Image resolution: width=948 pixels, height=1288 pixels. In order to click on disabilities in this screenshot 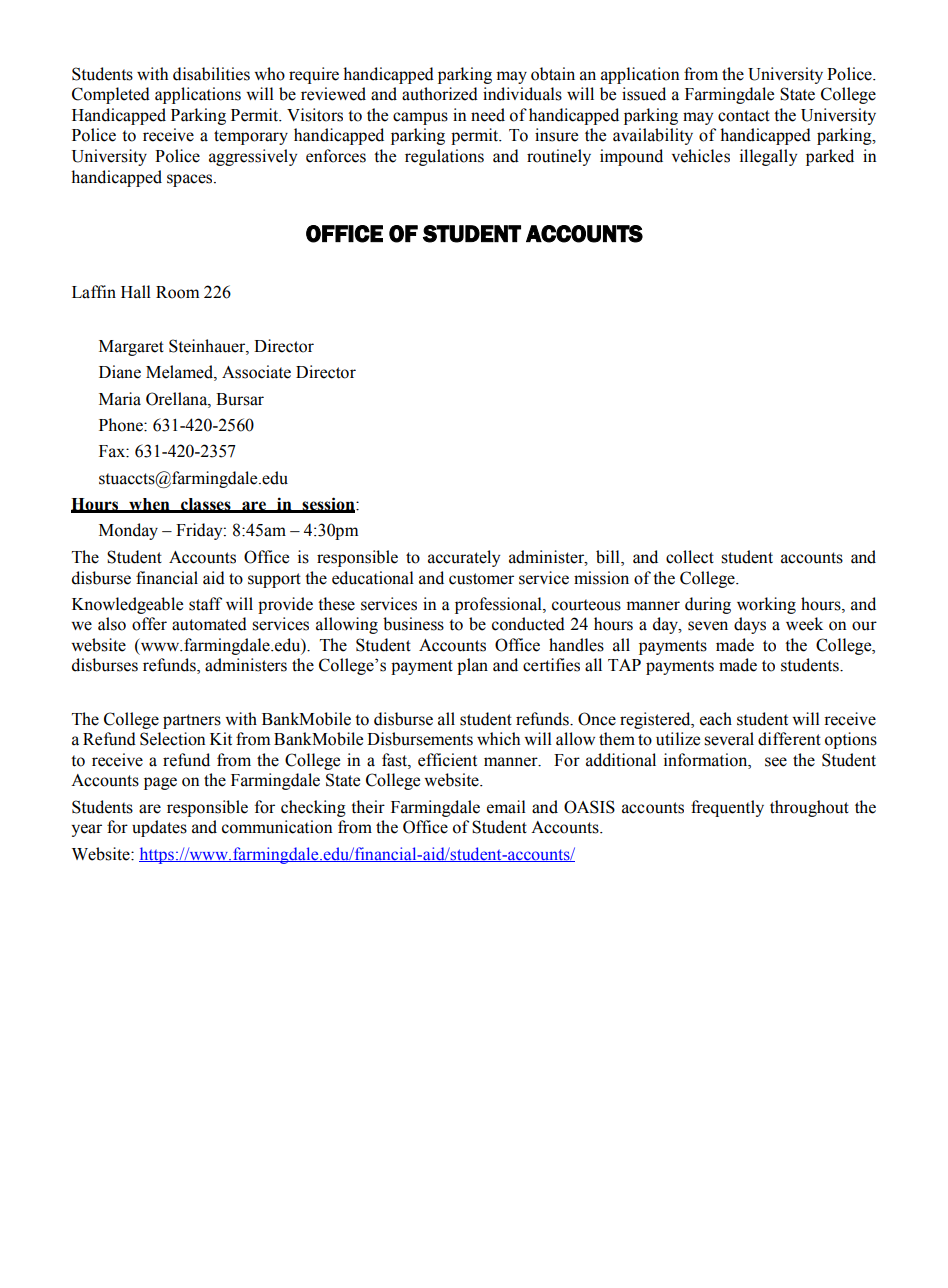, I will do `click(211, 74)`.
